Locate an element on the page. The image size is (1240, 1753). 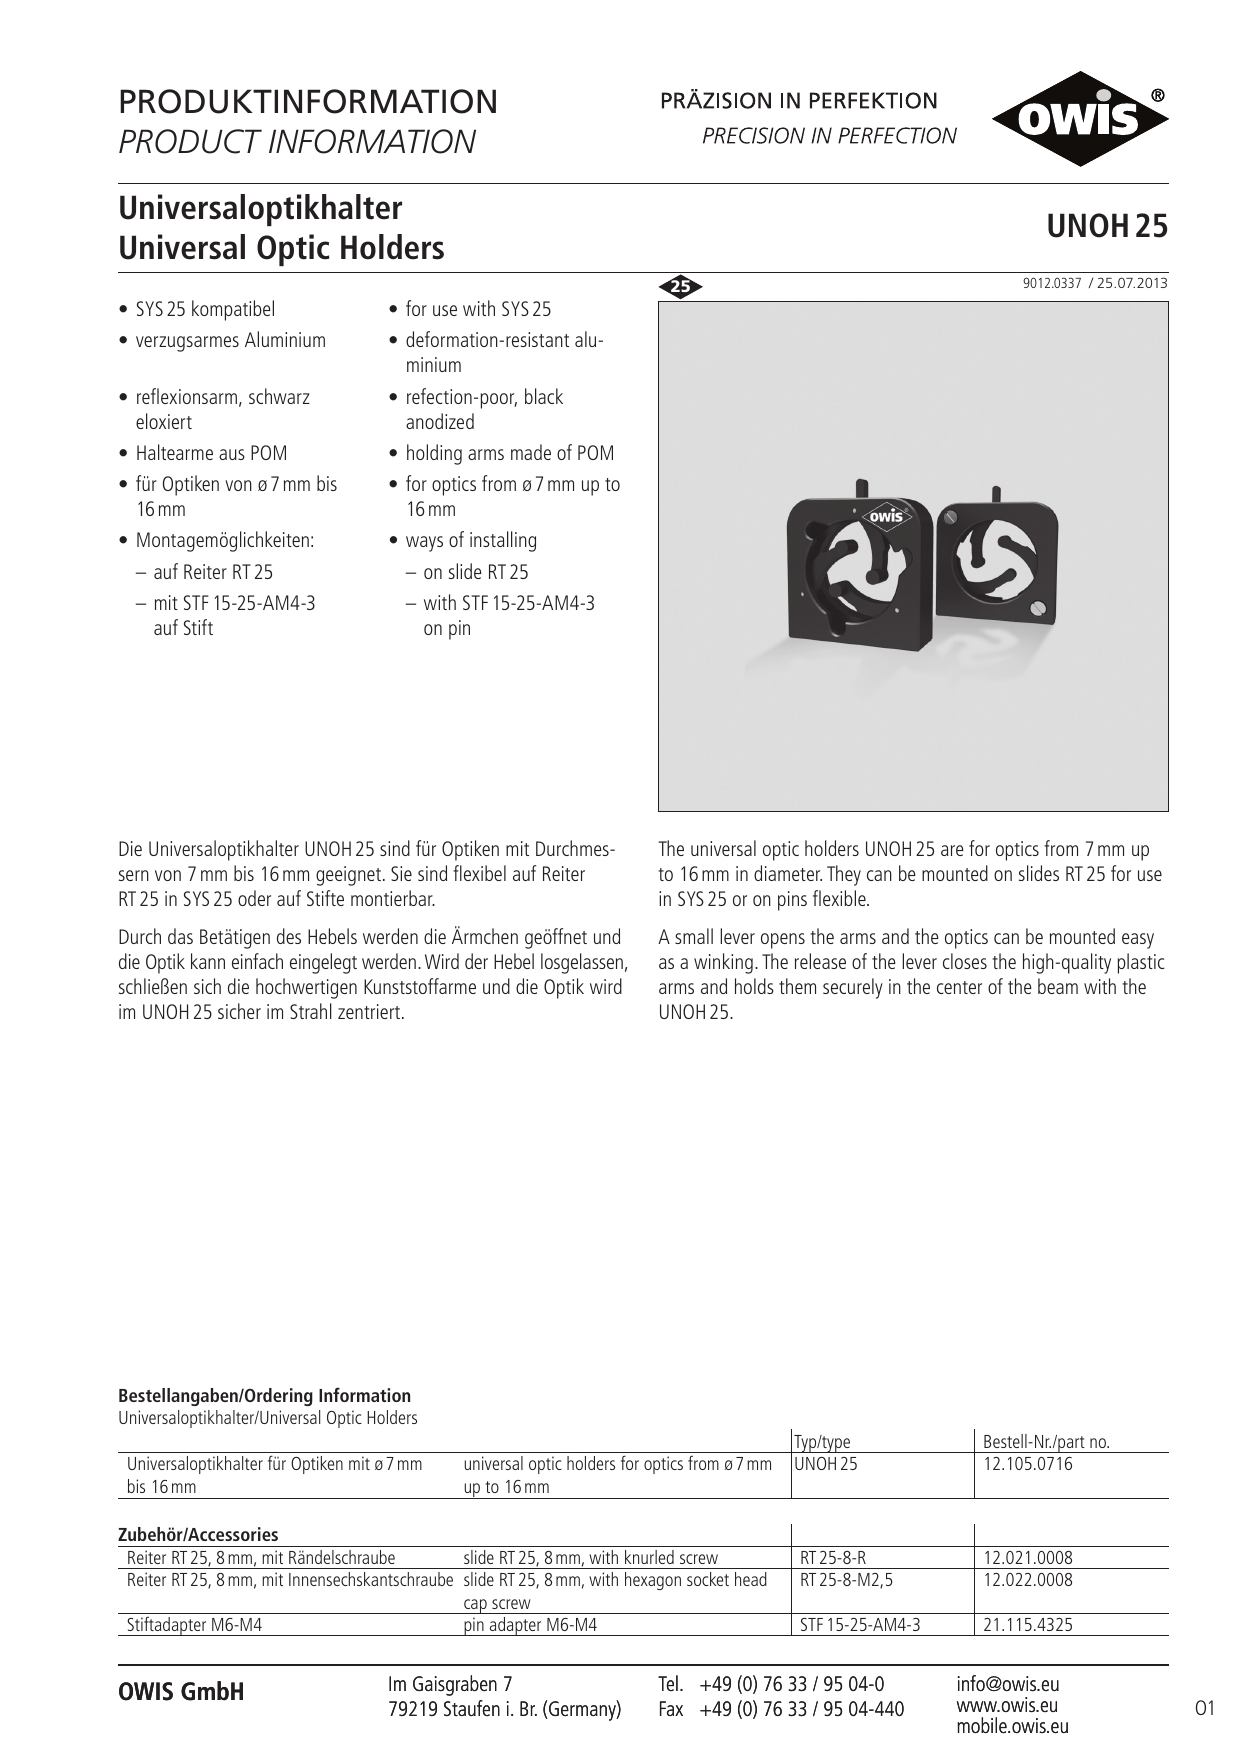
PRODUCT is located at coordinates (190, 141).
